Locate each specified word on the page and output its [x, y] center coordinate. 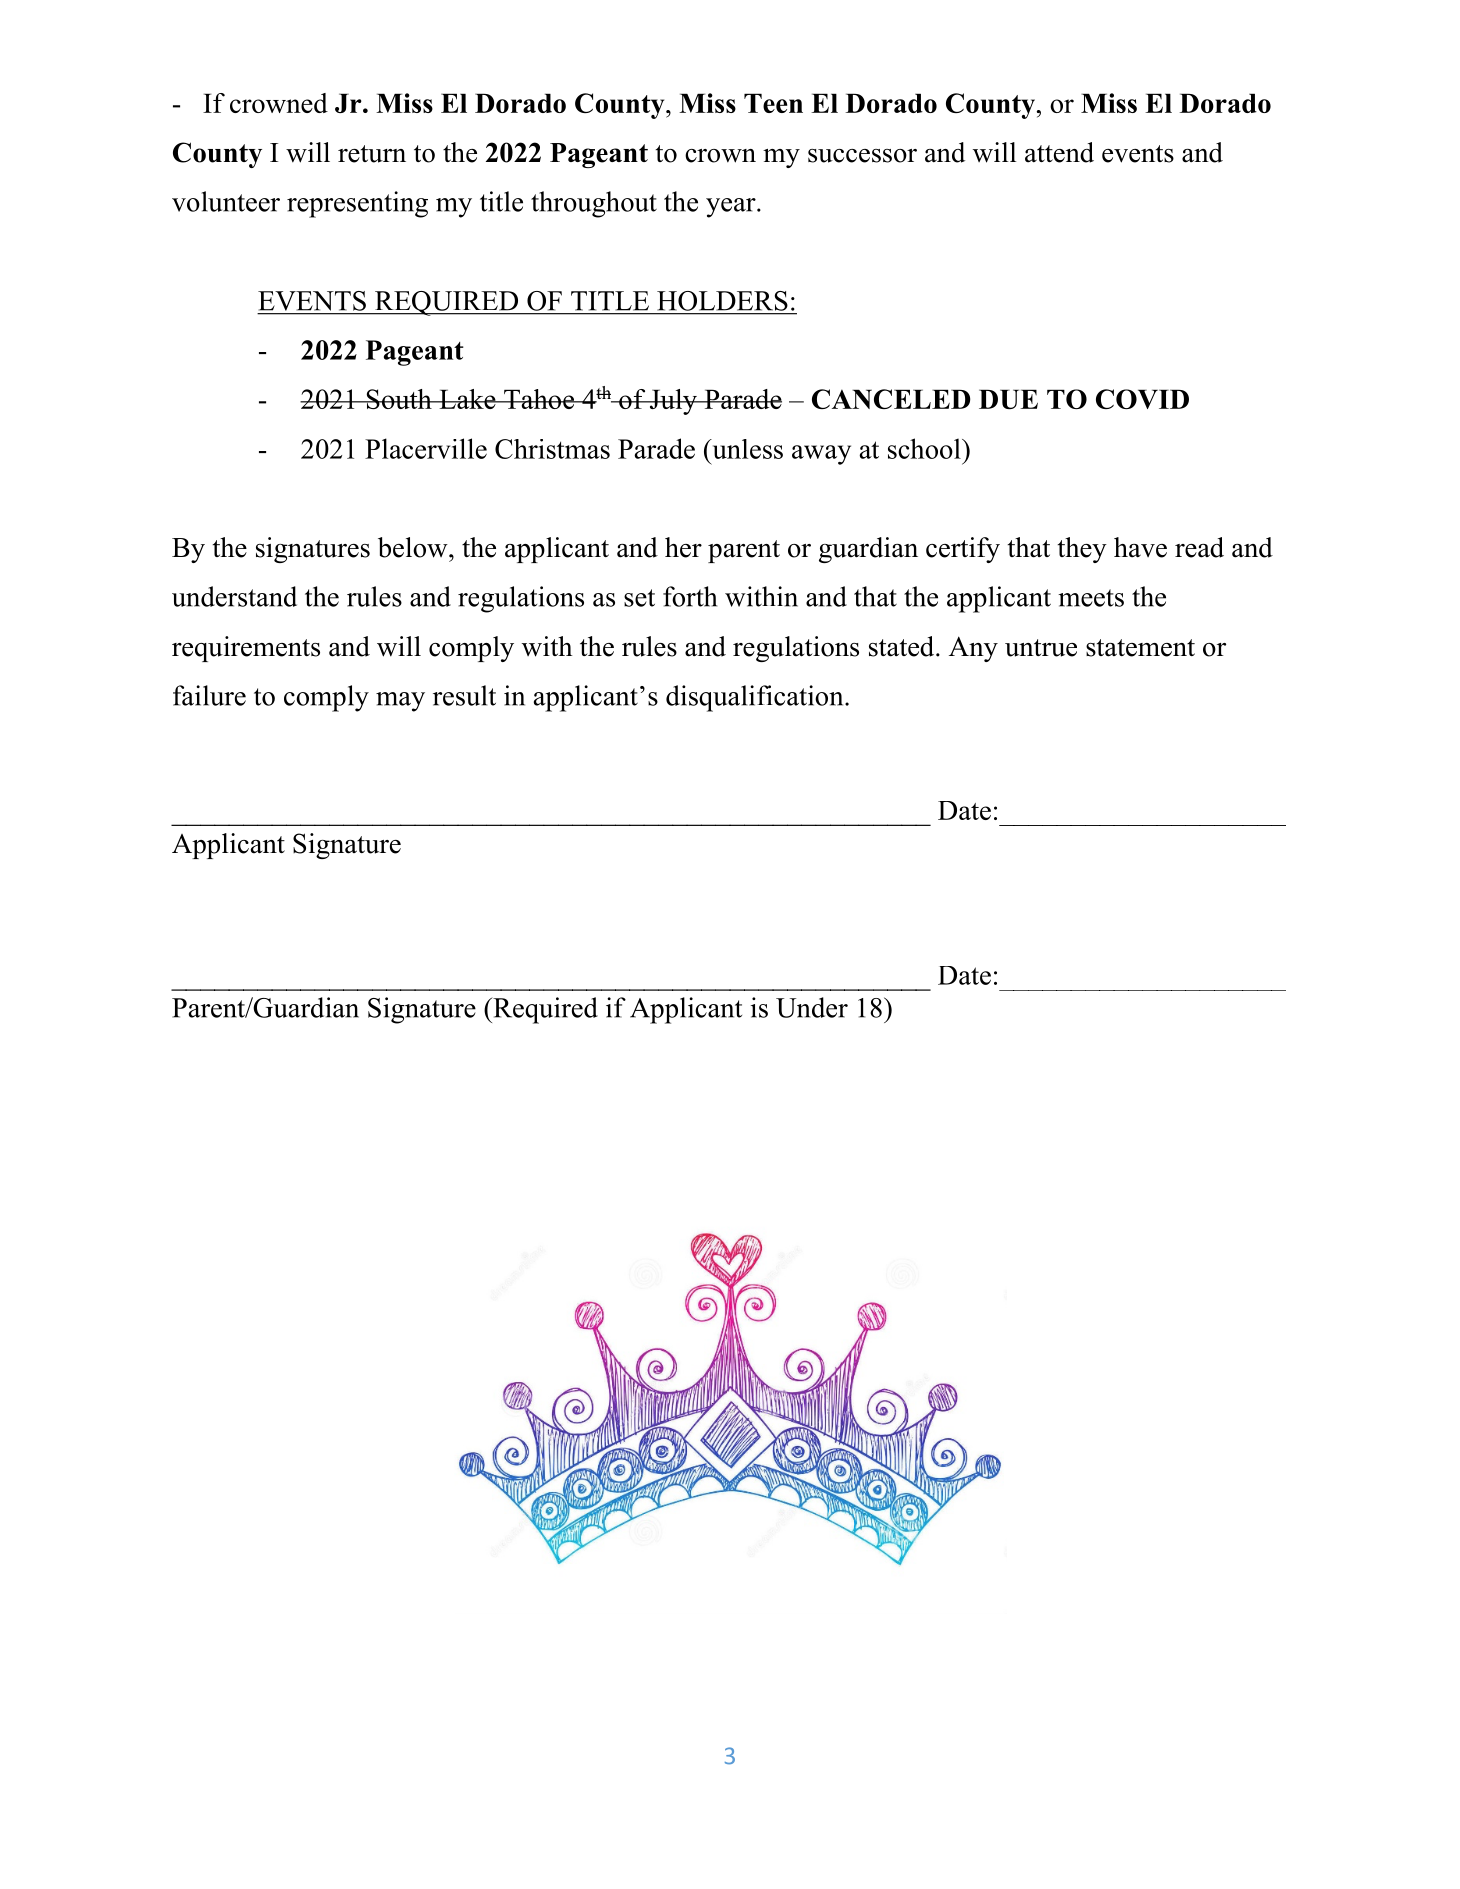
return [372, 154]
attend [1059, 152]
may [400, 702]
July [673, 402]
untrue [1041, 648]
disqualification [756, 698]
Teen [773, 103]
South [399, 399]
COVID [1142, 399]
